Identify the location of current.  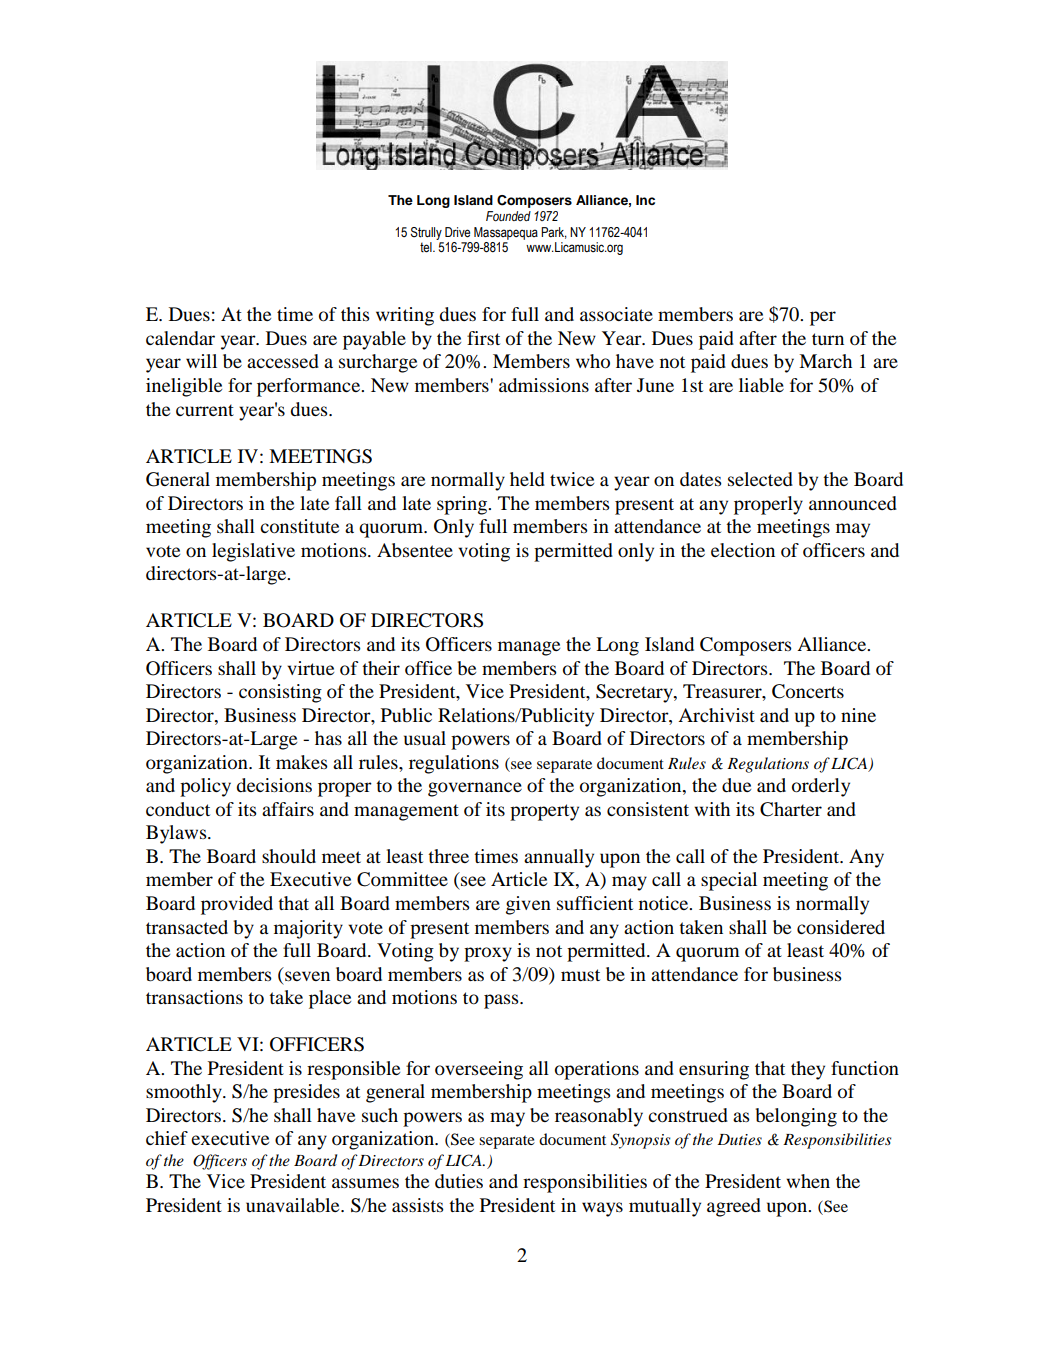
(205, 410).
